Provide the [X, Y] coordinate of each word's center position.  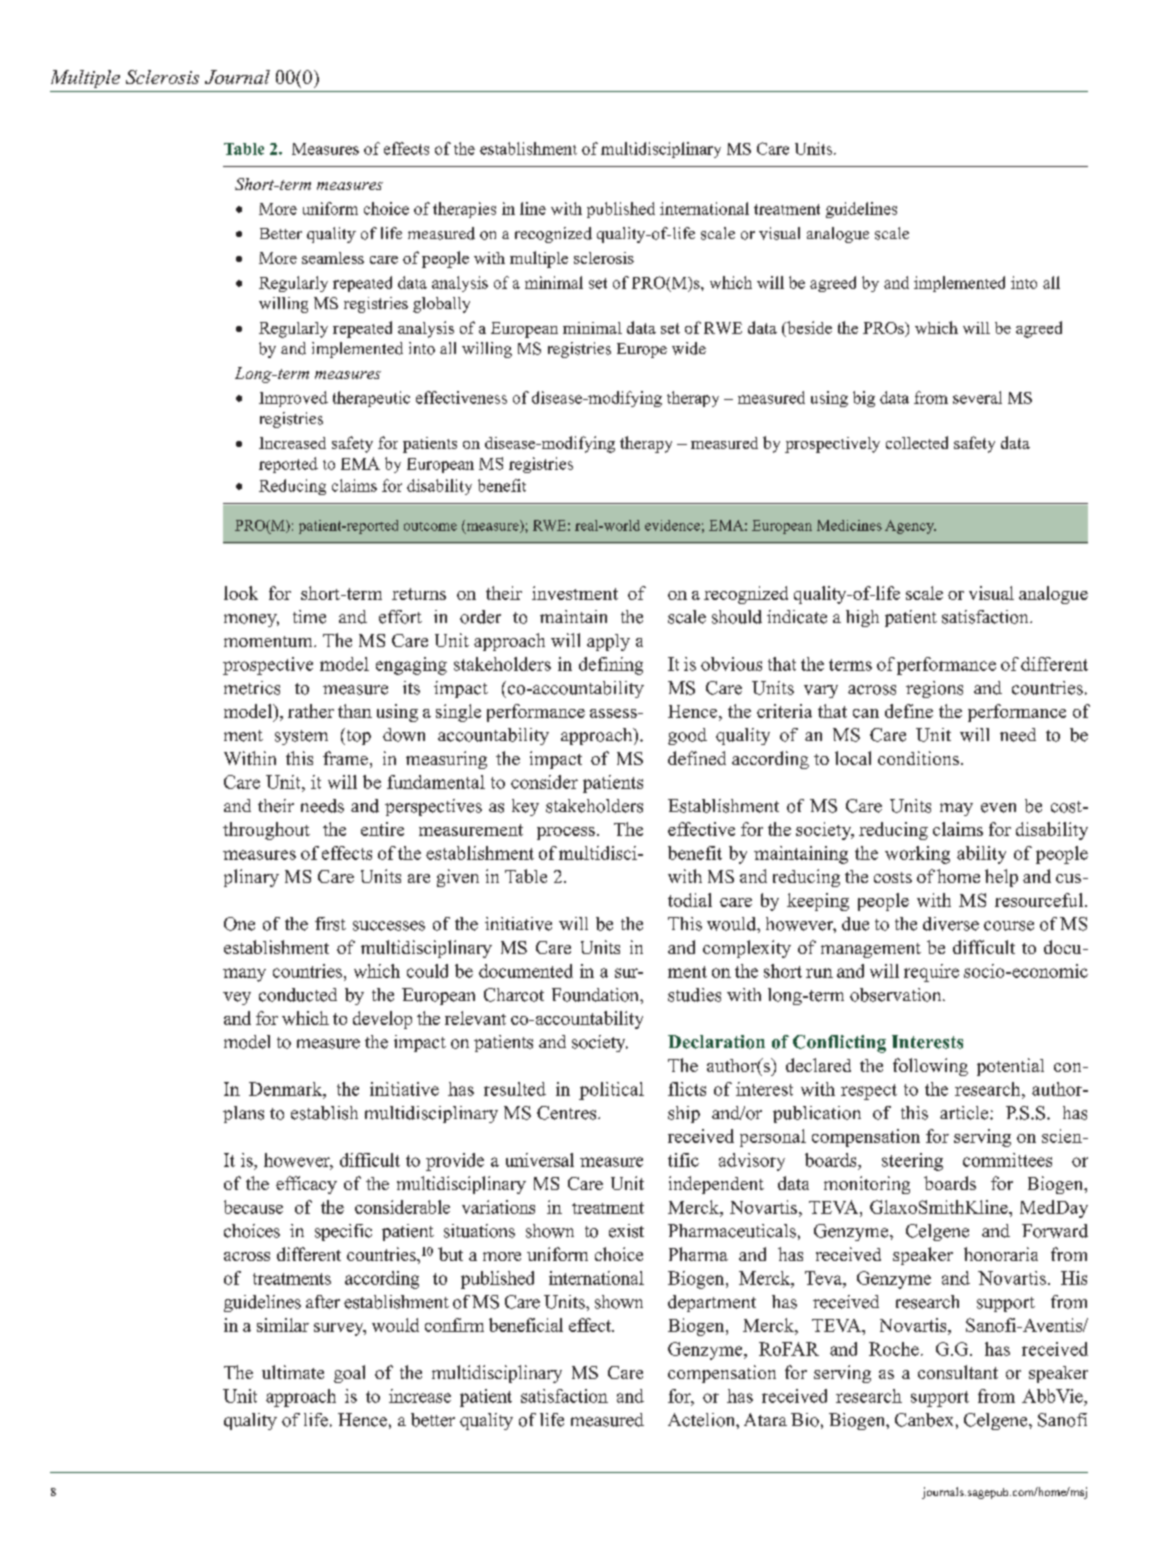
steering [912, 1162]
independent [716, 1185]
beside [808, 327]
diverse [951, 924]
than [355, 711]
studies [694, 995]
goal [349, 1374]
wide [689, 348]
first [330, 924]
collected [917, 442]
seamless [333, 258]
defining [611, 666]
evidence [672, 525]
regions [934, 689]
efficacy [306, 1185]
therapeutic [371, 399]
